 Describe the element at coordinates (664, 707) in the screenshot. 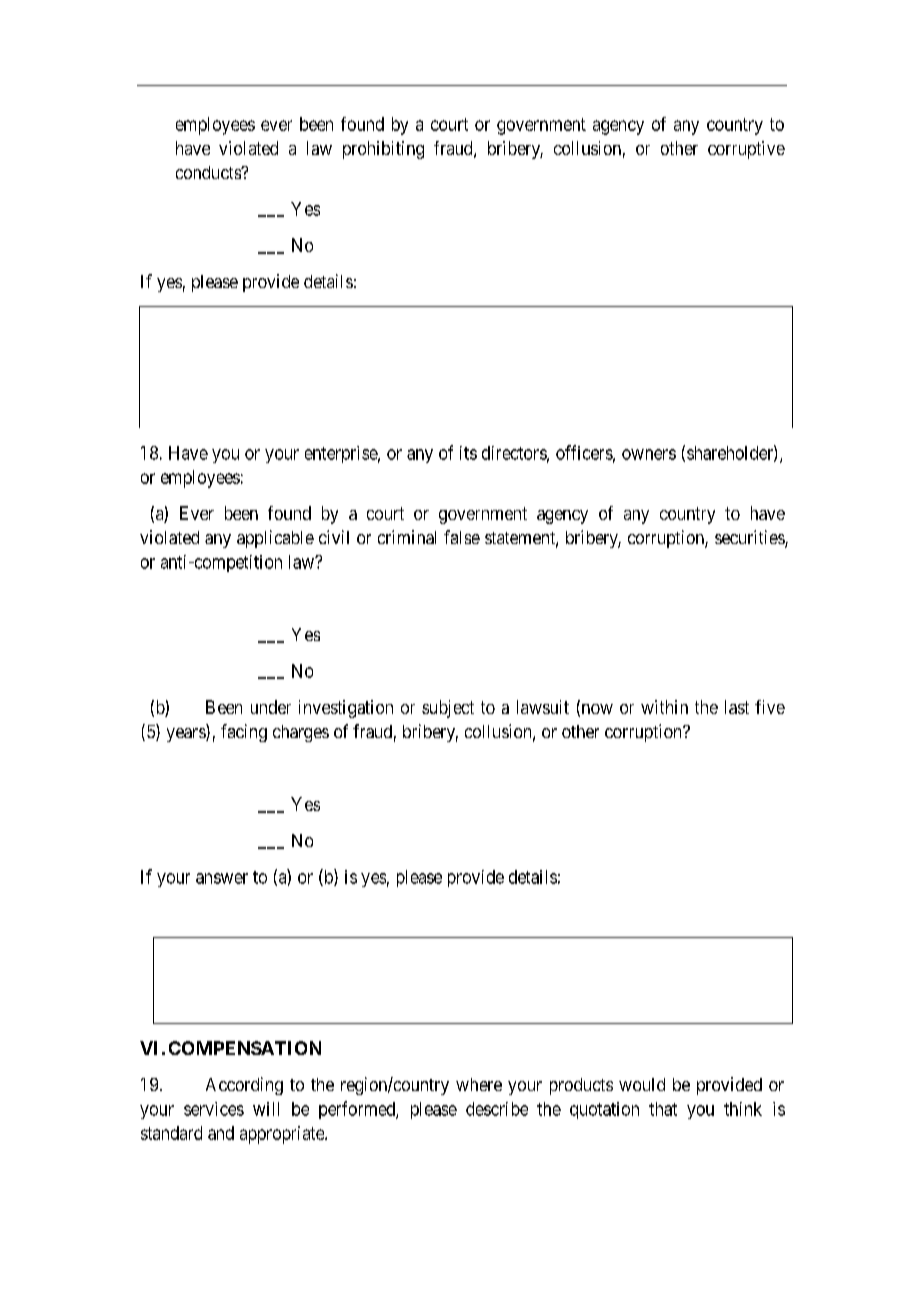

I see `within` at that location.
